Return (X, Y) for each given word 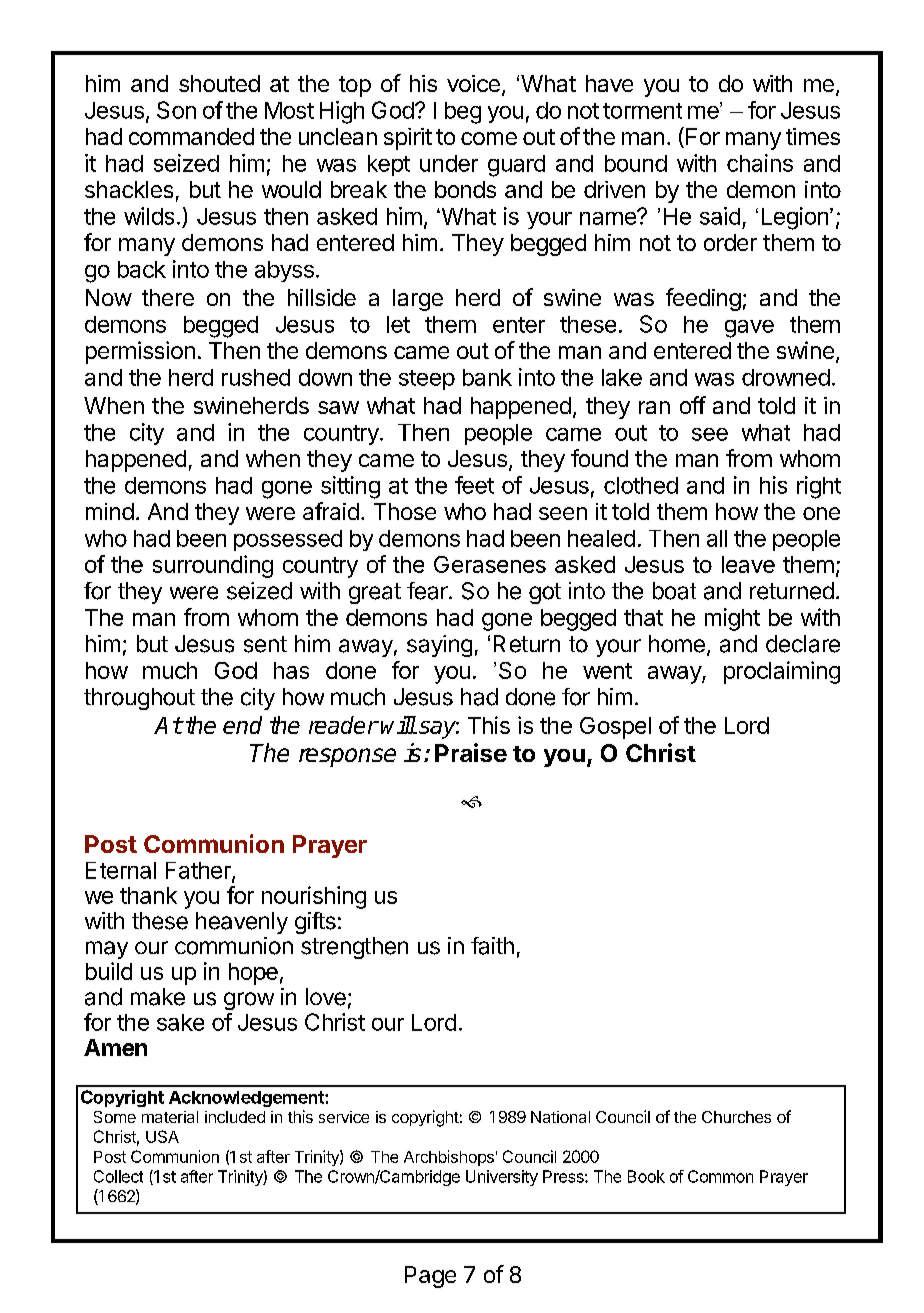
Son (176, 110)
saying (439, 646)
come (489, 138)
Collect (118, 1176)
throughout (139, 699)
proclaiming (782, 672)
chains (760, 163)
